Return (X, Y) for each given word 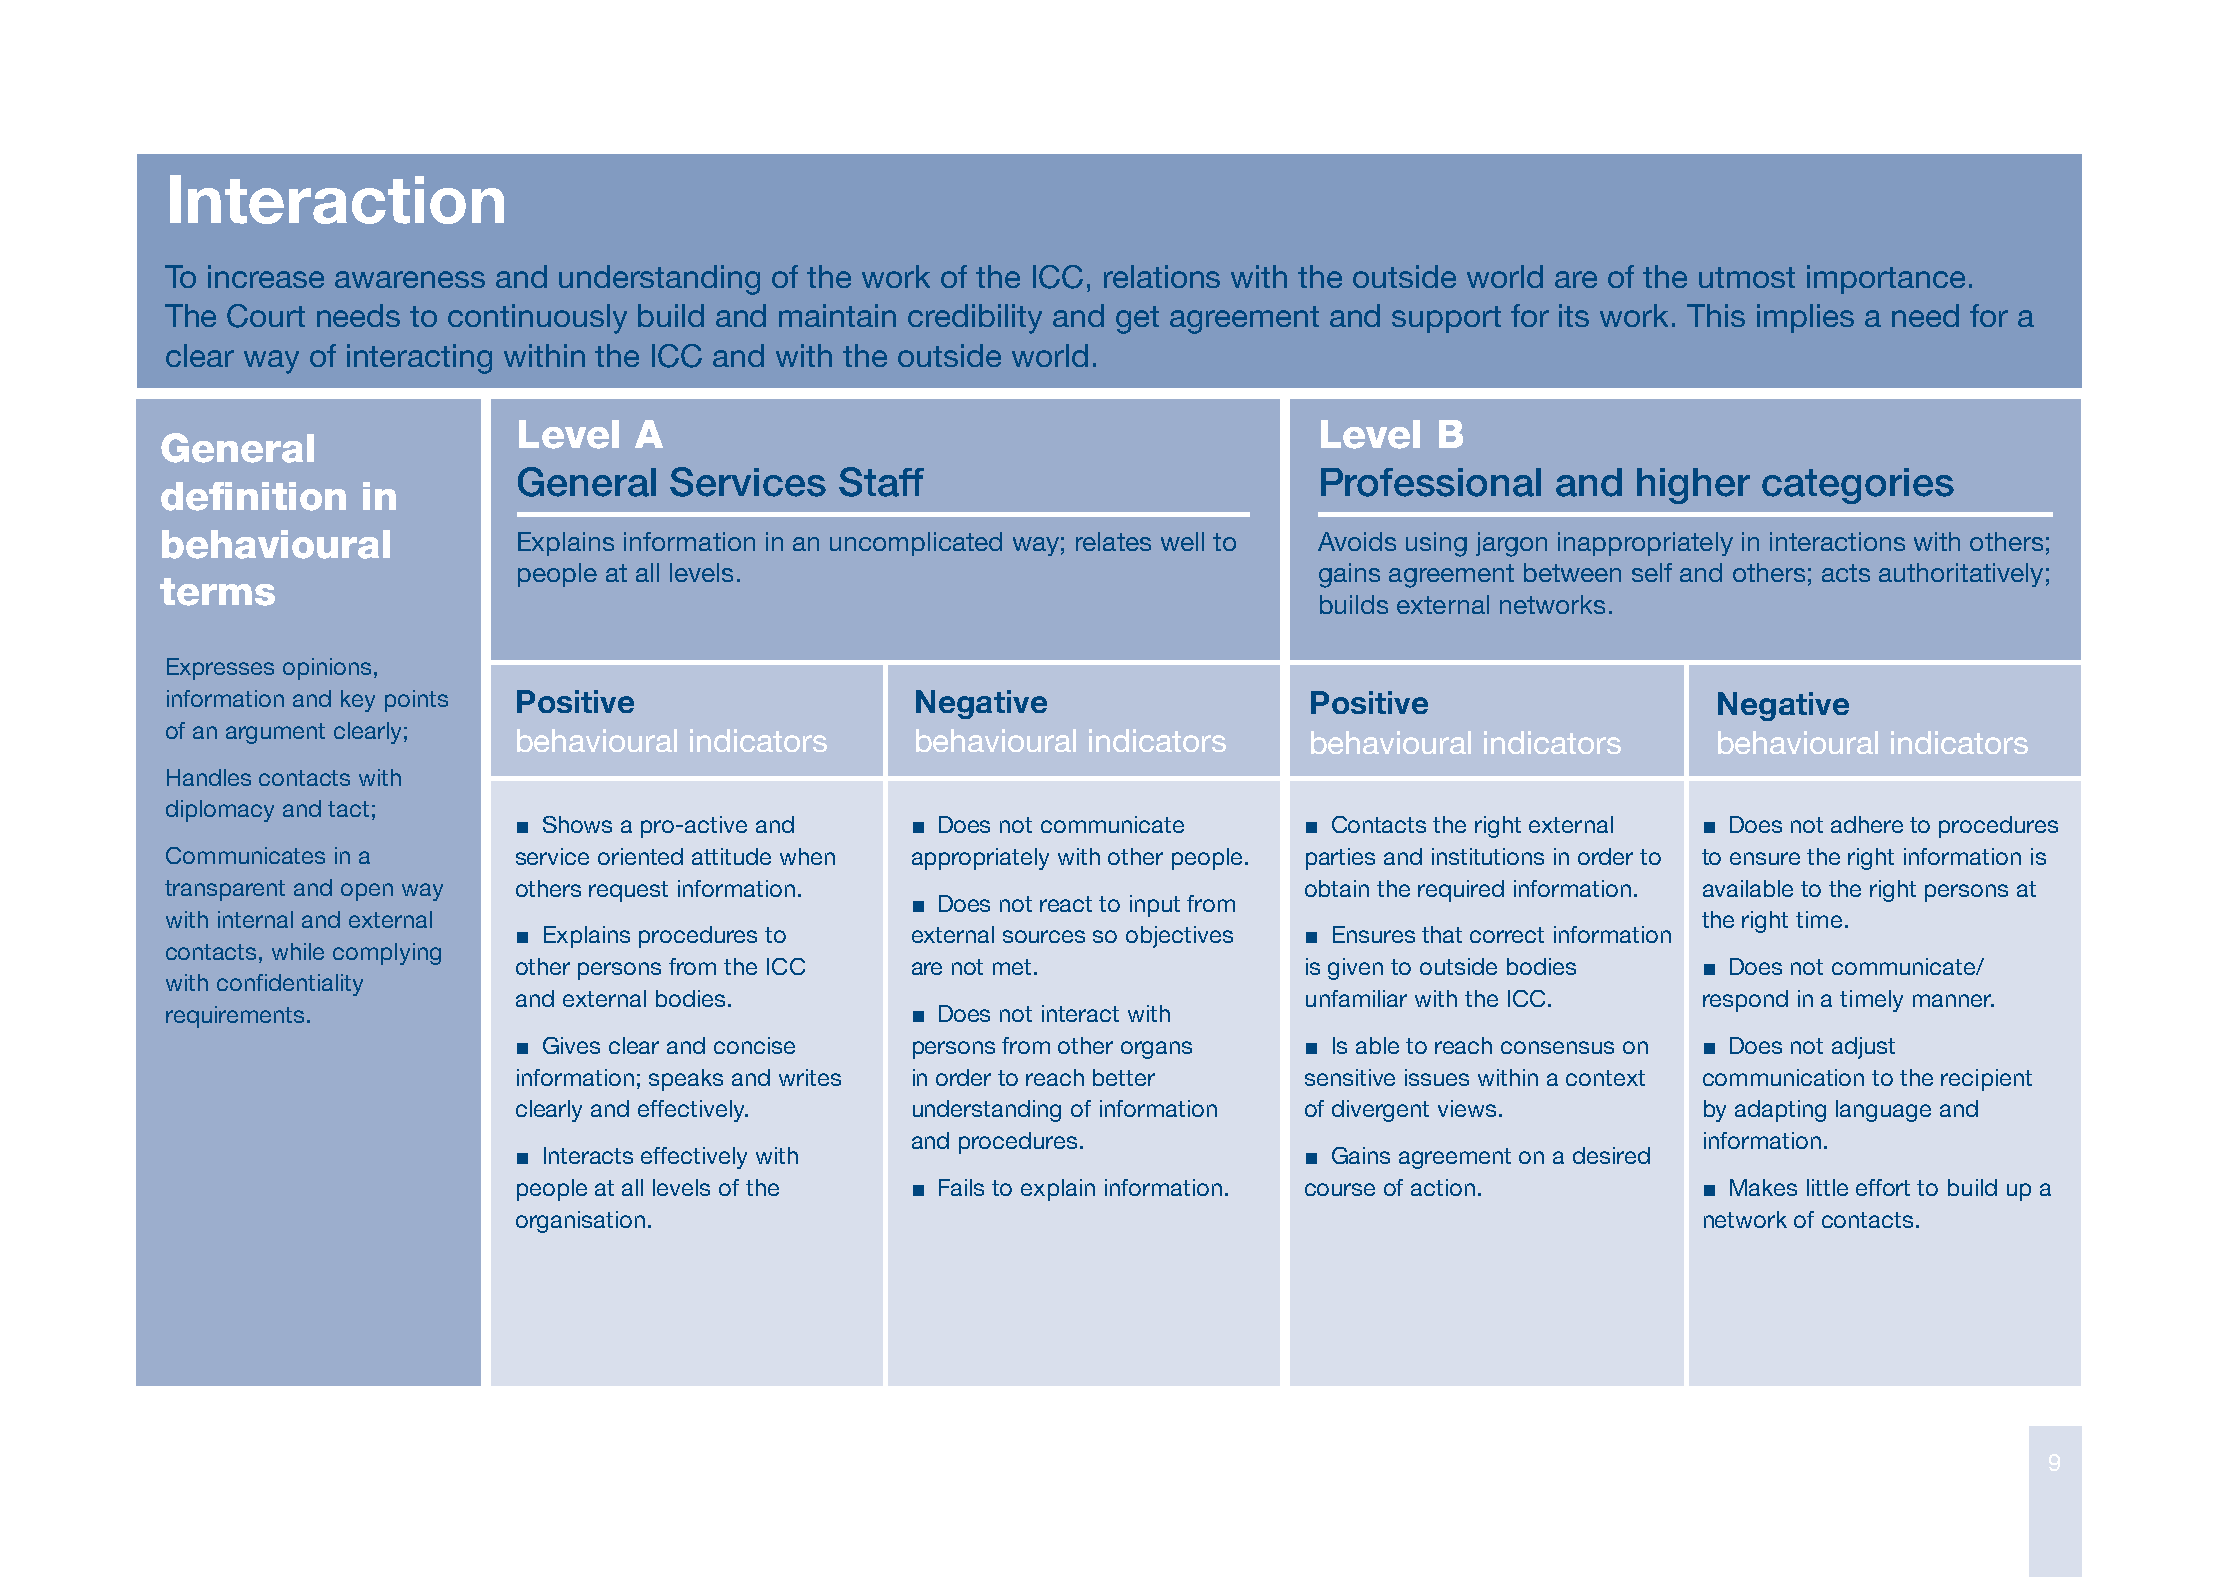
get (1137, 320)
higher (1693, 486)
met (1012, 967)
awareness (410, 279)
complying (387, 954)
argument (275, 733)
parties (1340, 859)
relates (1113, 541)
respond (1745, 1001)
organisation (580, 1222)
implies (1805, 318)
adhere (1867, 824)
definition (253, 496)
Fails (961, 1187)
